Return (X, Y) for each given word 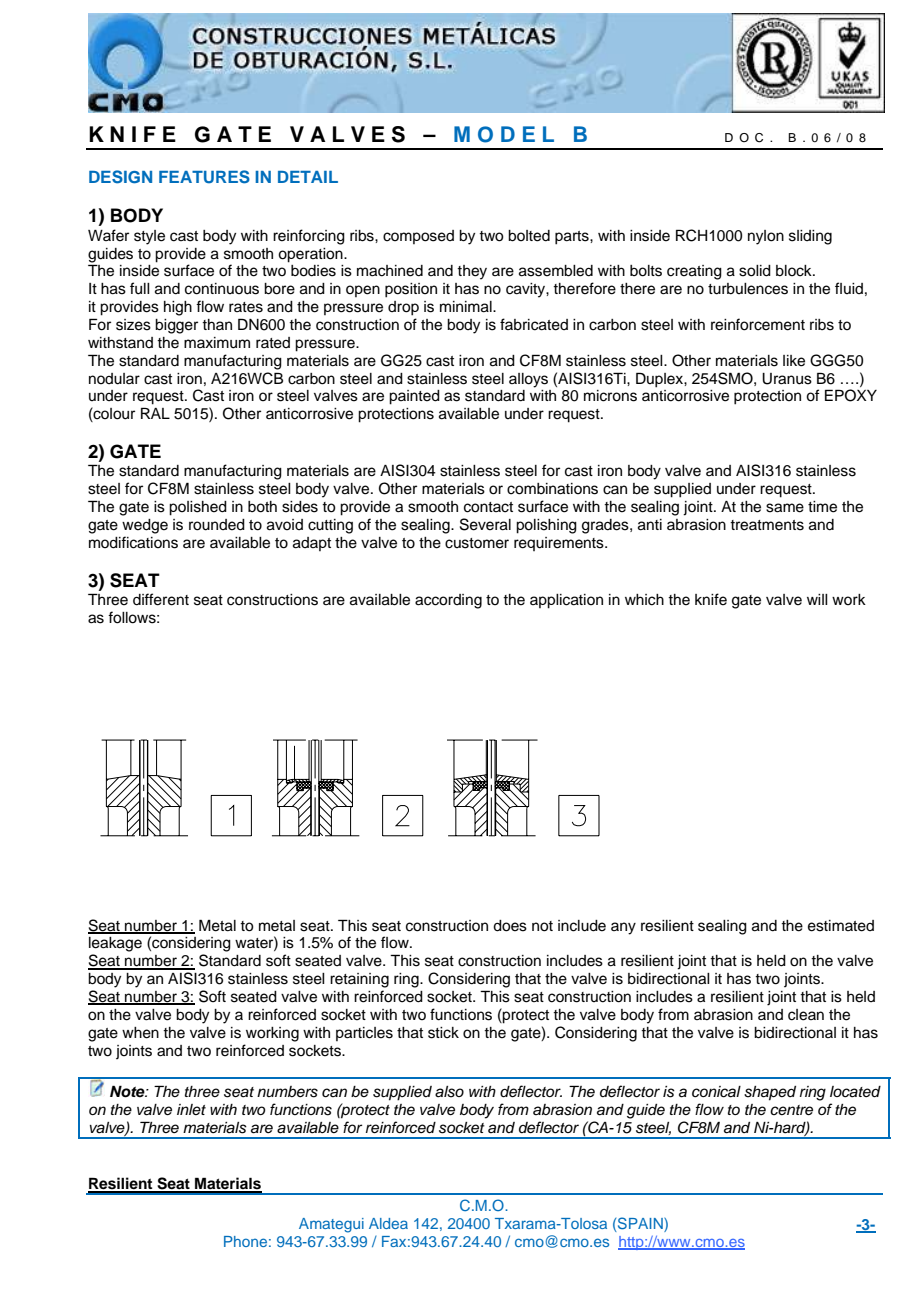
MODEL (504, 134)
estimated (841, 926)
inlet (191, 1109)
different (161, 599)
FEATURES (204, 177)
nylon (766, 237)
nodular (114, 379)
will (817, 599)
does (510, 926)
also (449, 1092)
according (448, 601)
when (140, 1033)
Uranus (787, 379)
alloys (528, 380)
